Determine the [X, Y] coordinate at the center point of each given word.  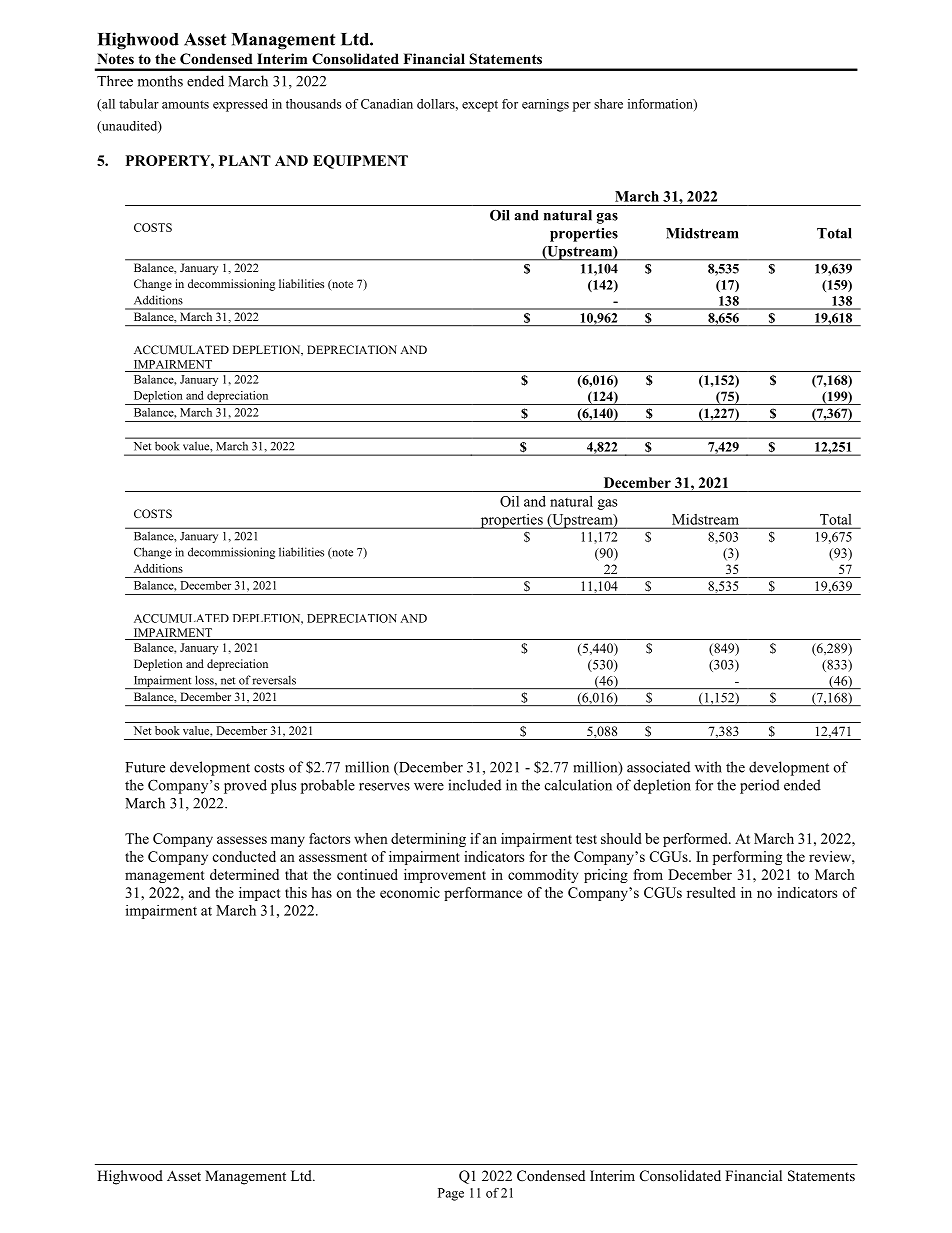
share [608, 104]
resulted [711, 892]
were [429, 787]
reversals [274, 680]
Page [451, 1194]
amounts [185, 104]
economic [410, 892]
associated [658, 767]
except [480, 106]
